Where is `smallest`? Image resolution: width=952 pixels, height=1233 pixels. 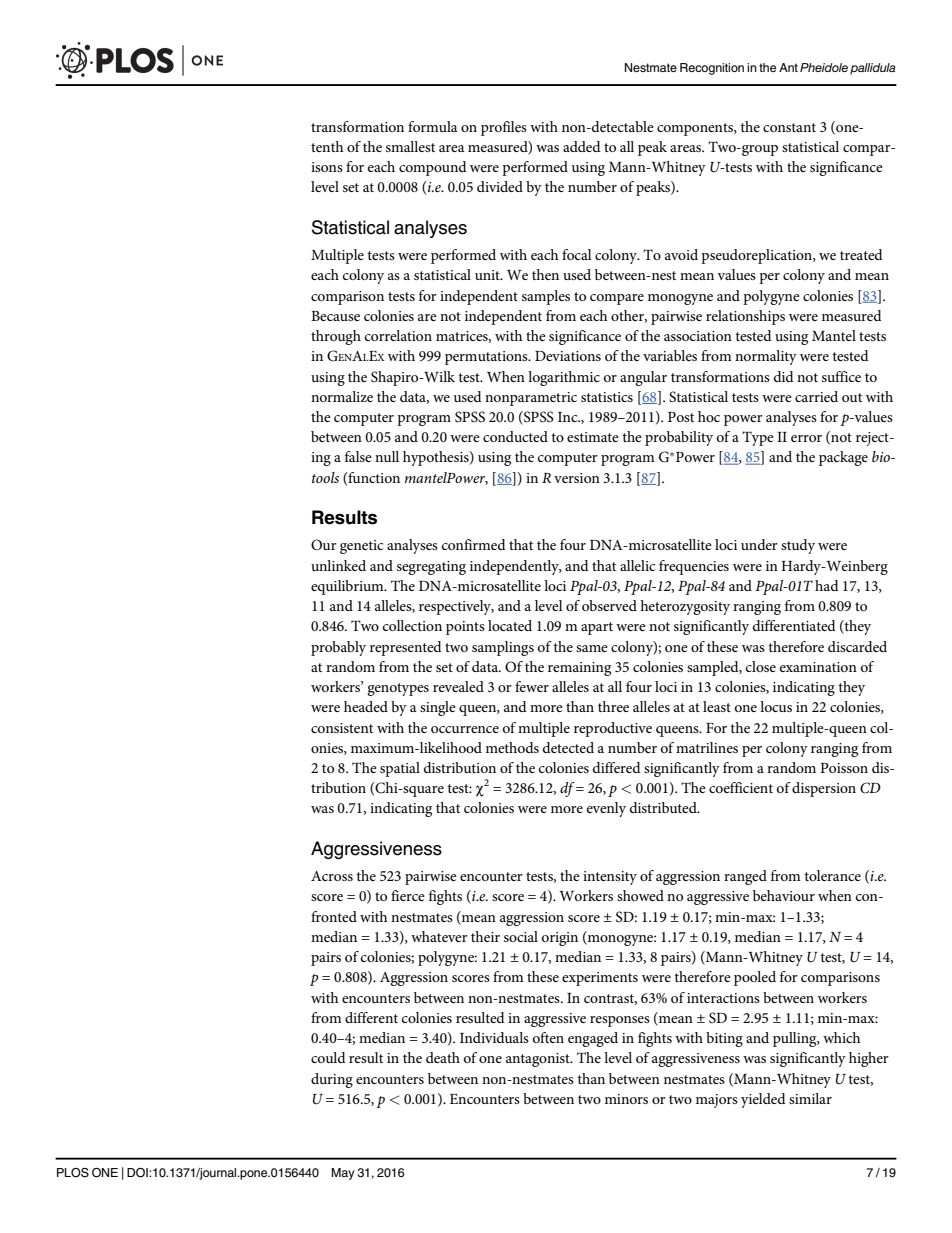
smallest is located at coordinates (410, 146).
